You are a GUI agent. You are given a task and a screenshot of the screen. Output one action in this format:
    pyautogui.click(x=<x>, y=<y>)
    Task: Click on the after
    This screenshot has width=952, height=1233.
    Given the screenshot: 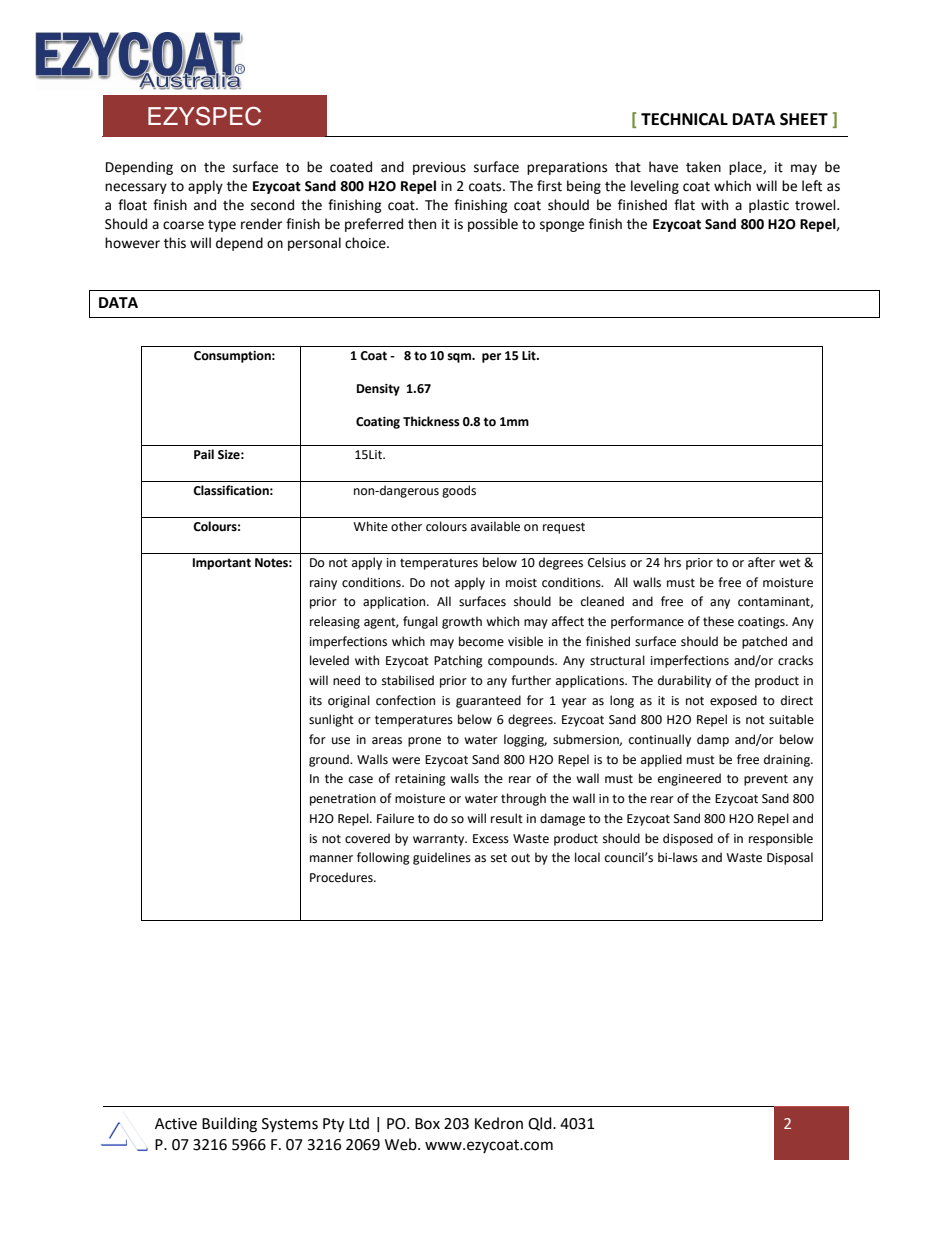 What is the action you would take?
    pyautogui.click(x=761, y=562)
